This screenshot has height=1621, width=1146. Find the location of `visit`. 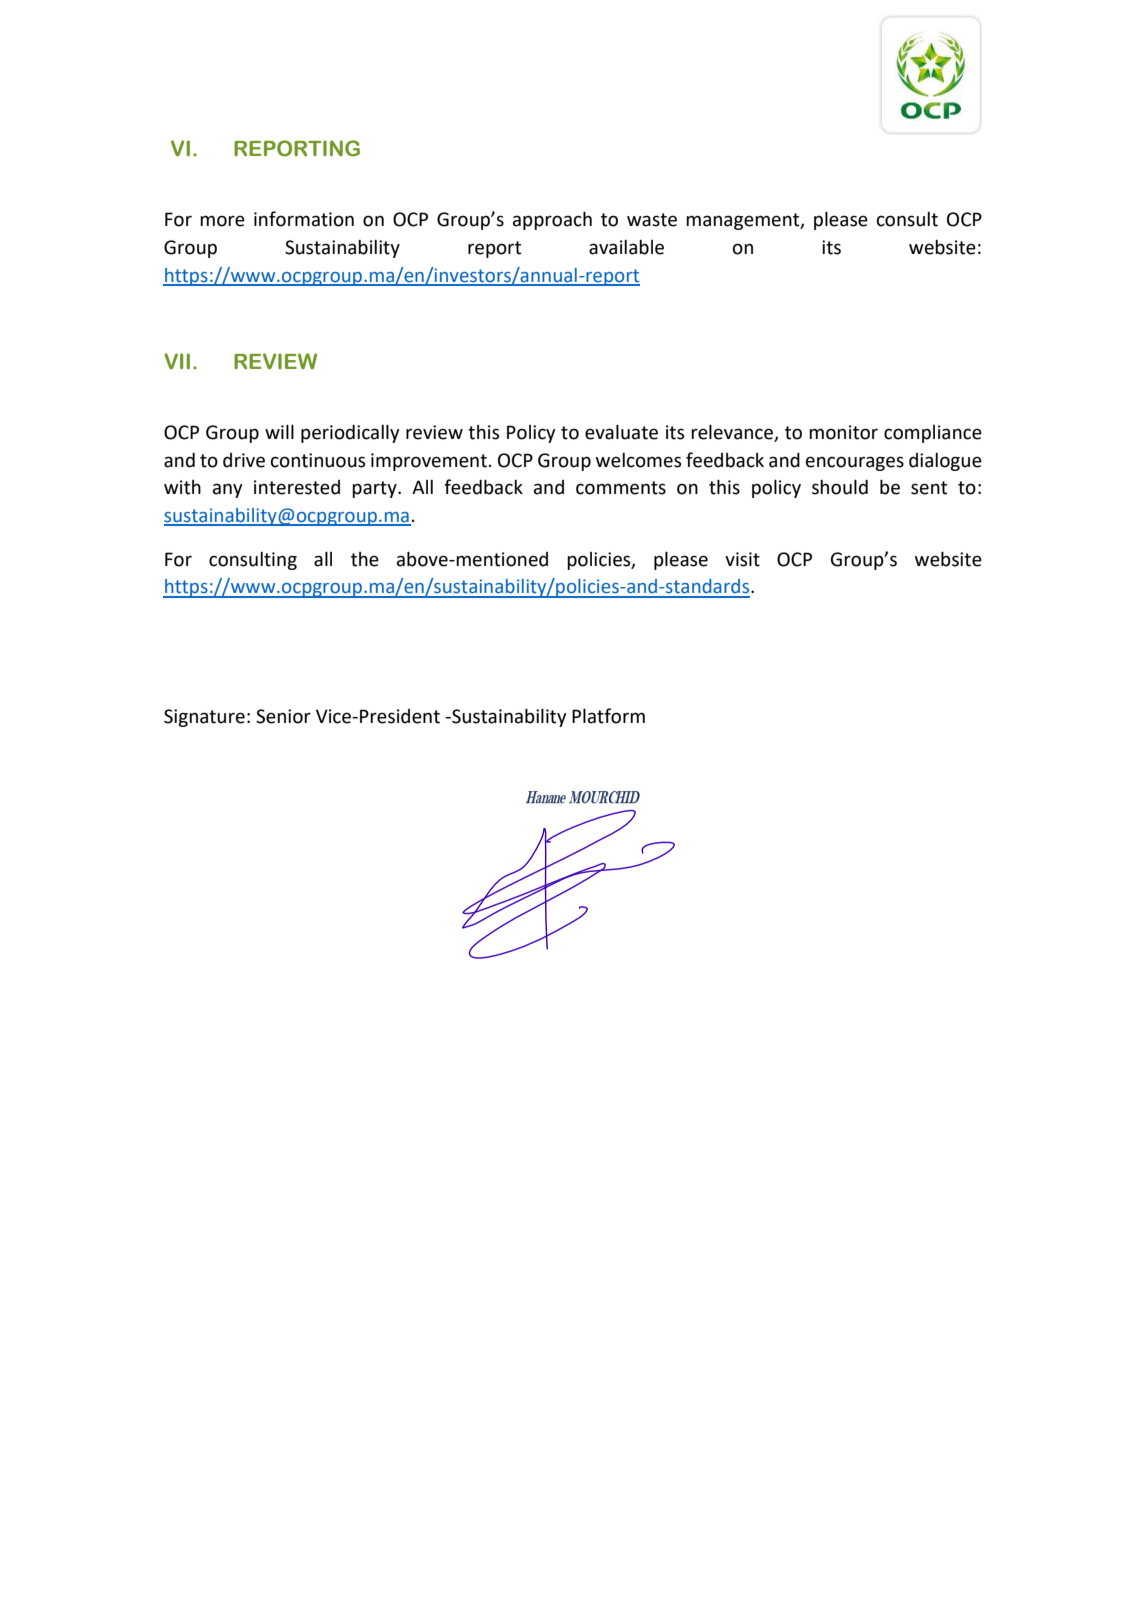

visit is located at coordinates (742, 559).
